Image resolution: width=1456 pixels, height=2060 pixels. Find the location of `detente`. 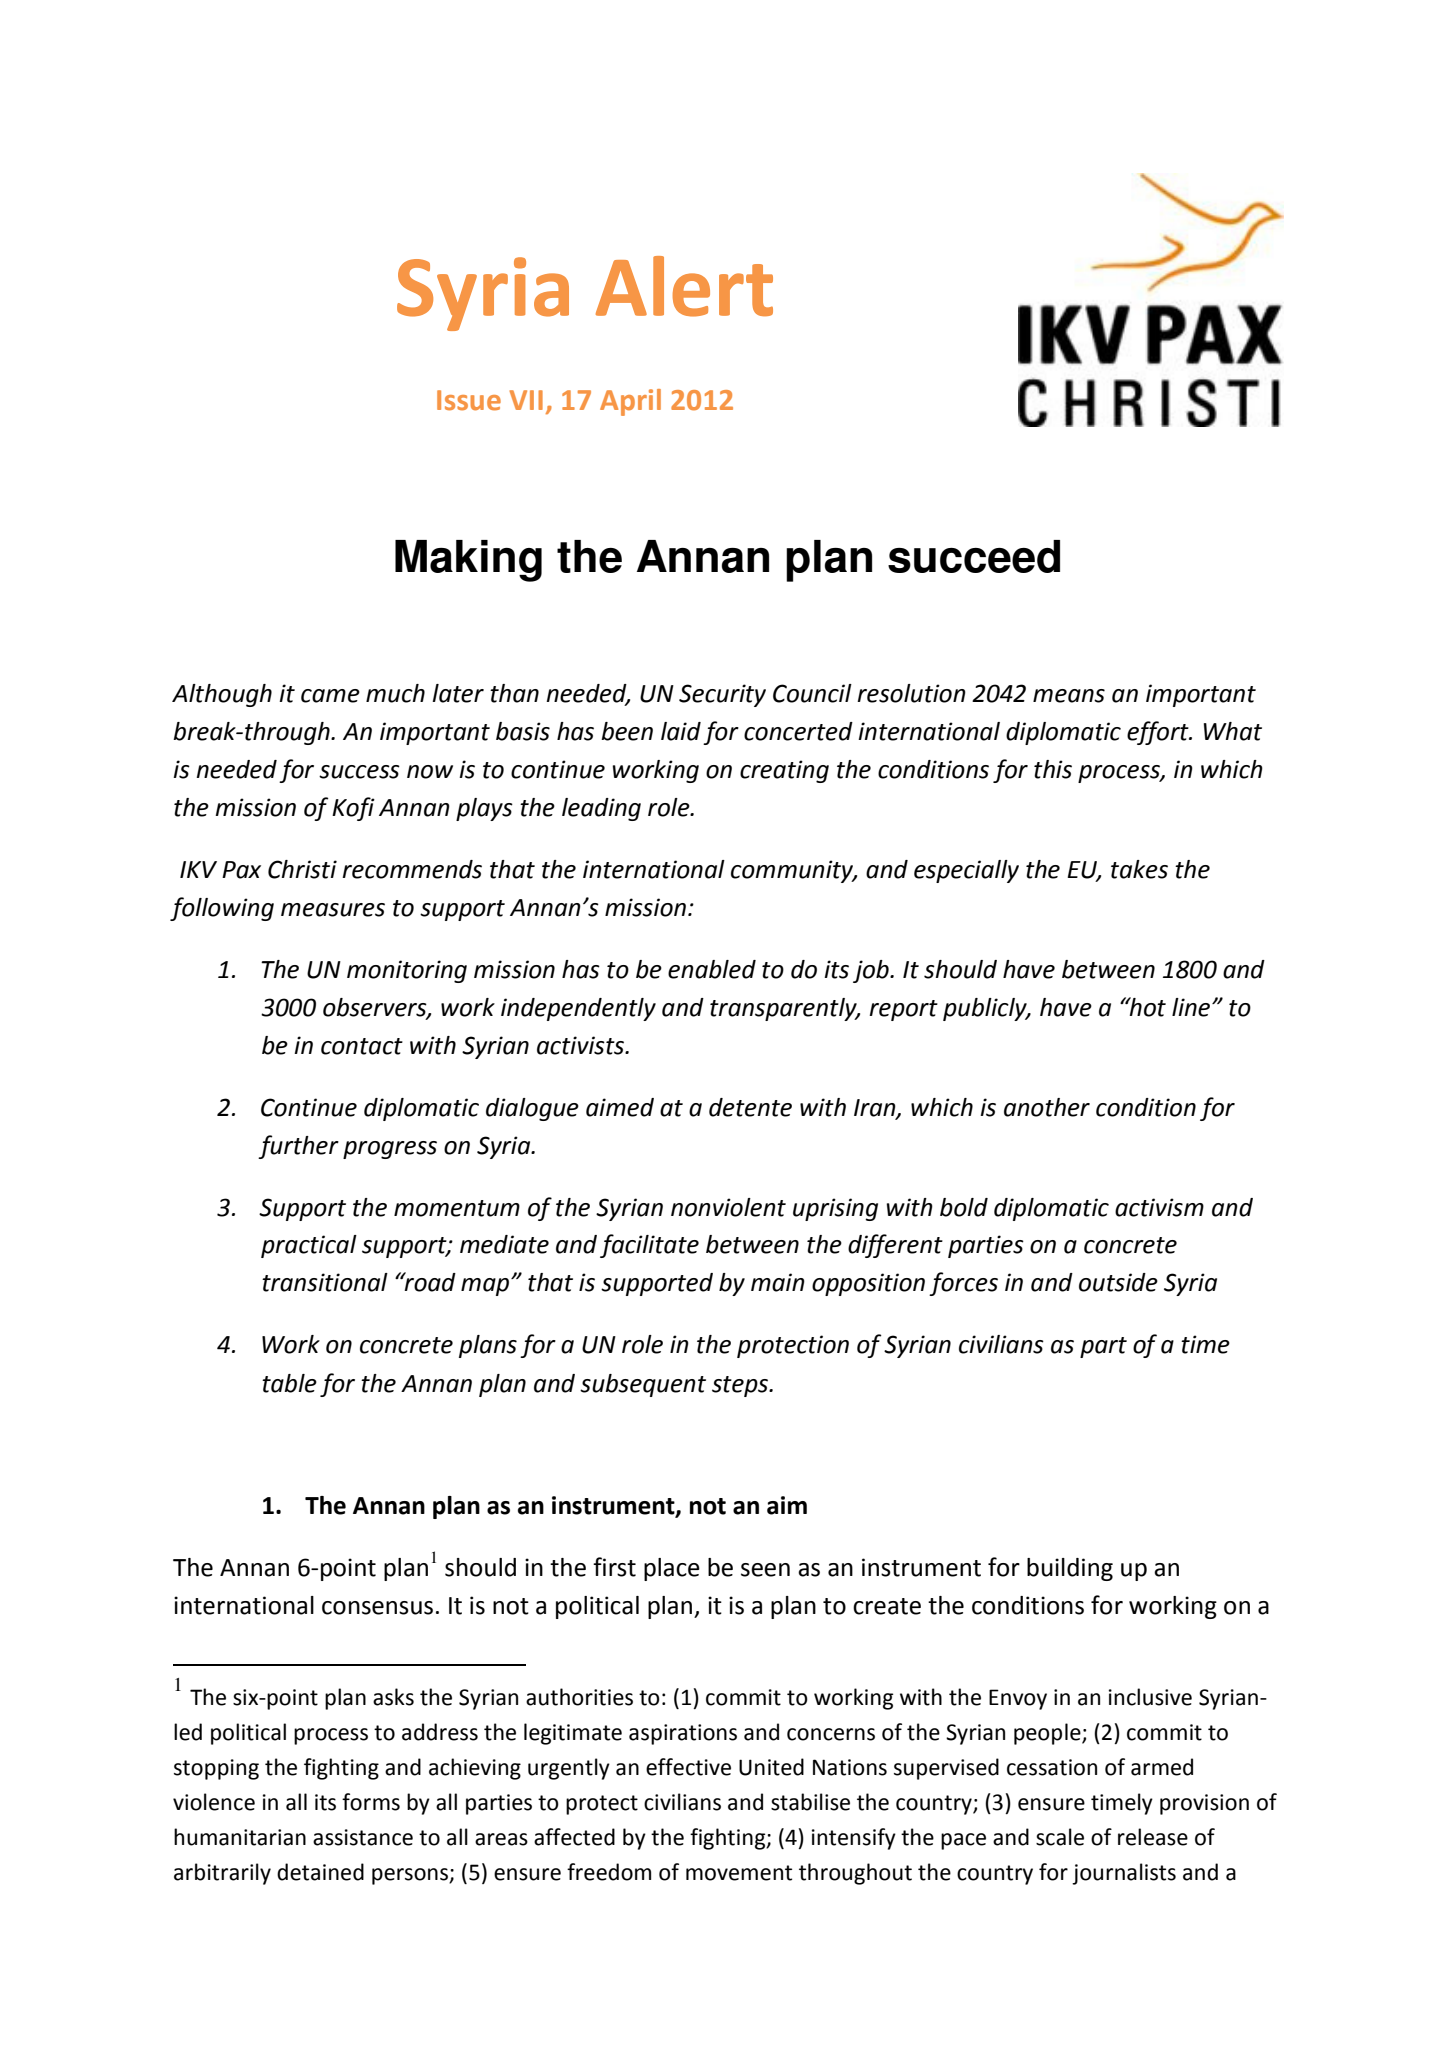

detente is located at coordinates (750, 1107).
